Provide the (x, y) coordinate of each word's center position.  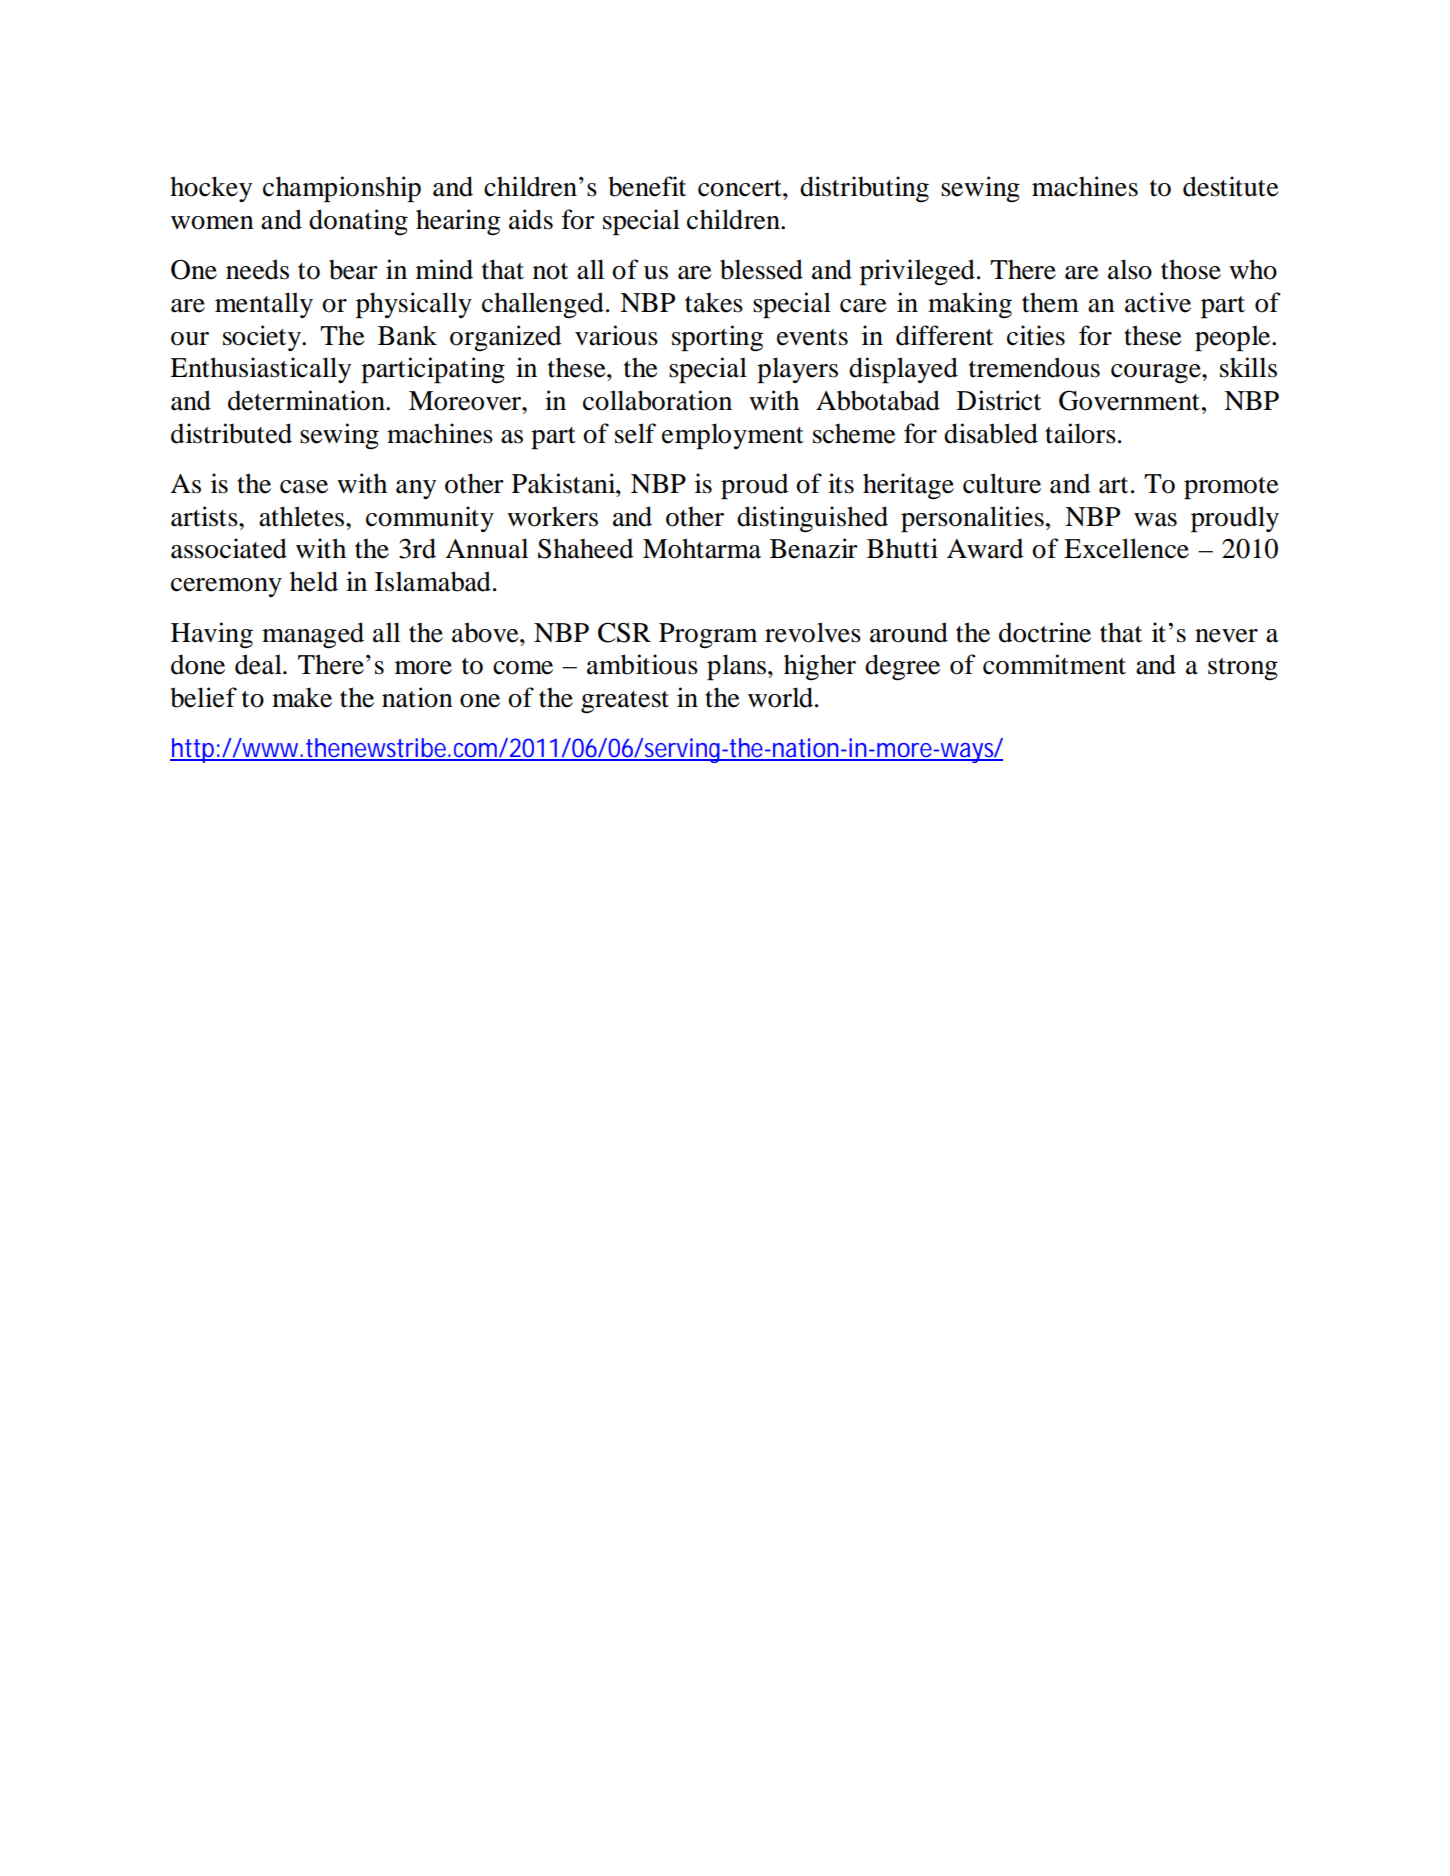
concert (741, 188)
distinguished (812, 519)
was (1155, 520)
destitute (1230, 186)
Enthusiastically (260, 370)
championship (342, 189)
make (302, 697)
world (782, 697)
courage (1157, 374)
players (797, 370)
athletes (303, 516)
